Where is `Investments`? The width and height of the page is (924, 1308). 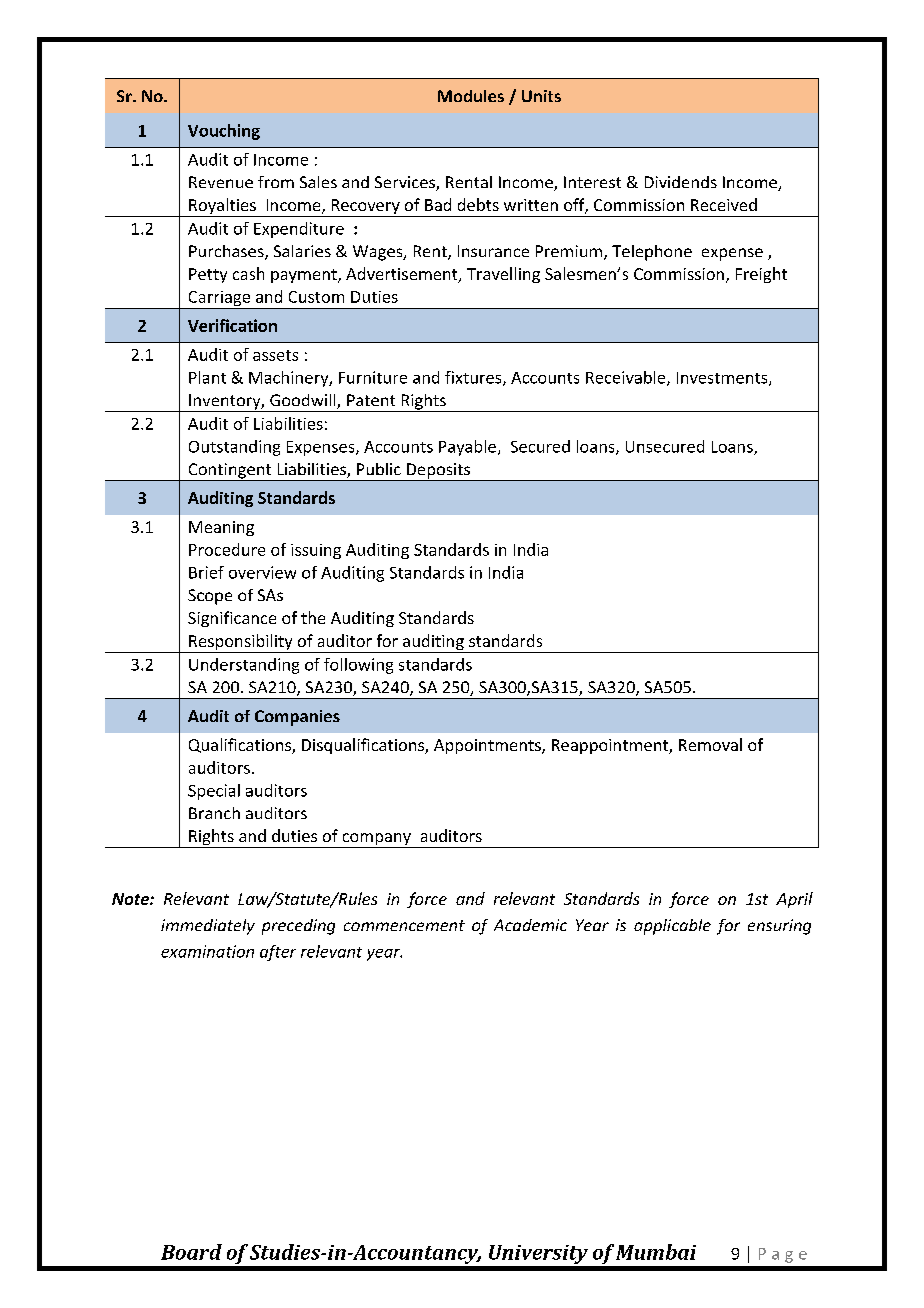
Investments is located at coordinates (723, 379).
